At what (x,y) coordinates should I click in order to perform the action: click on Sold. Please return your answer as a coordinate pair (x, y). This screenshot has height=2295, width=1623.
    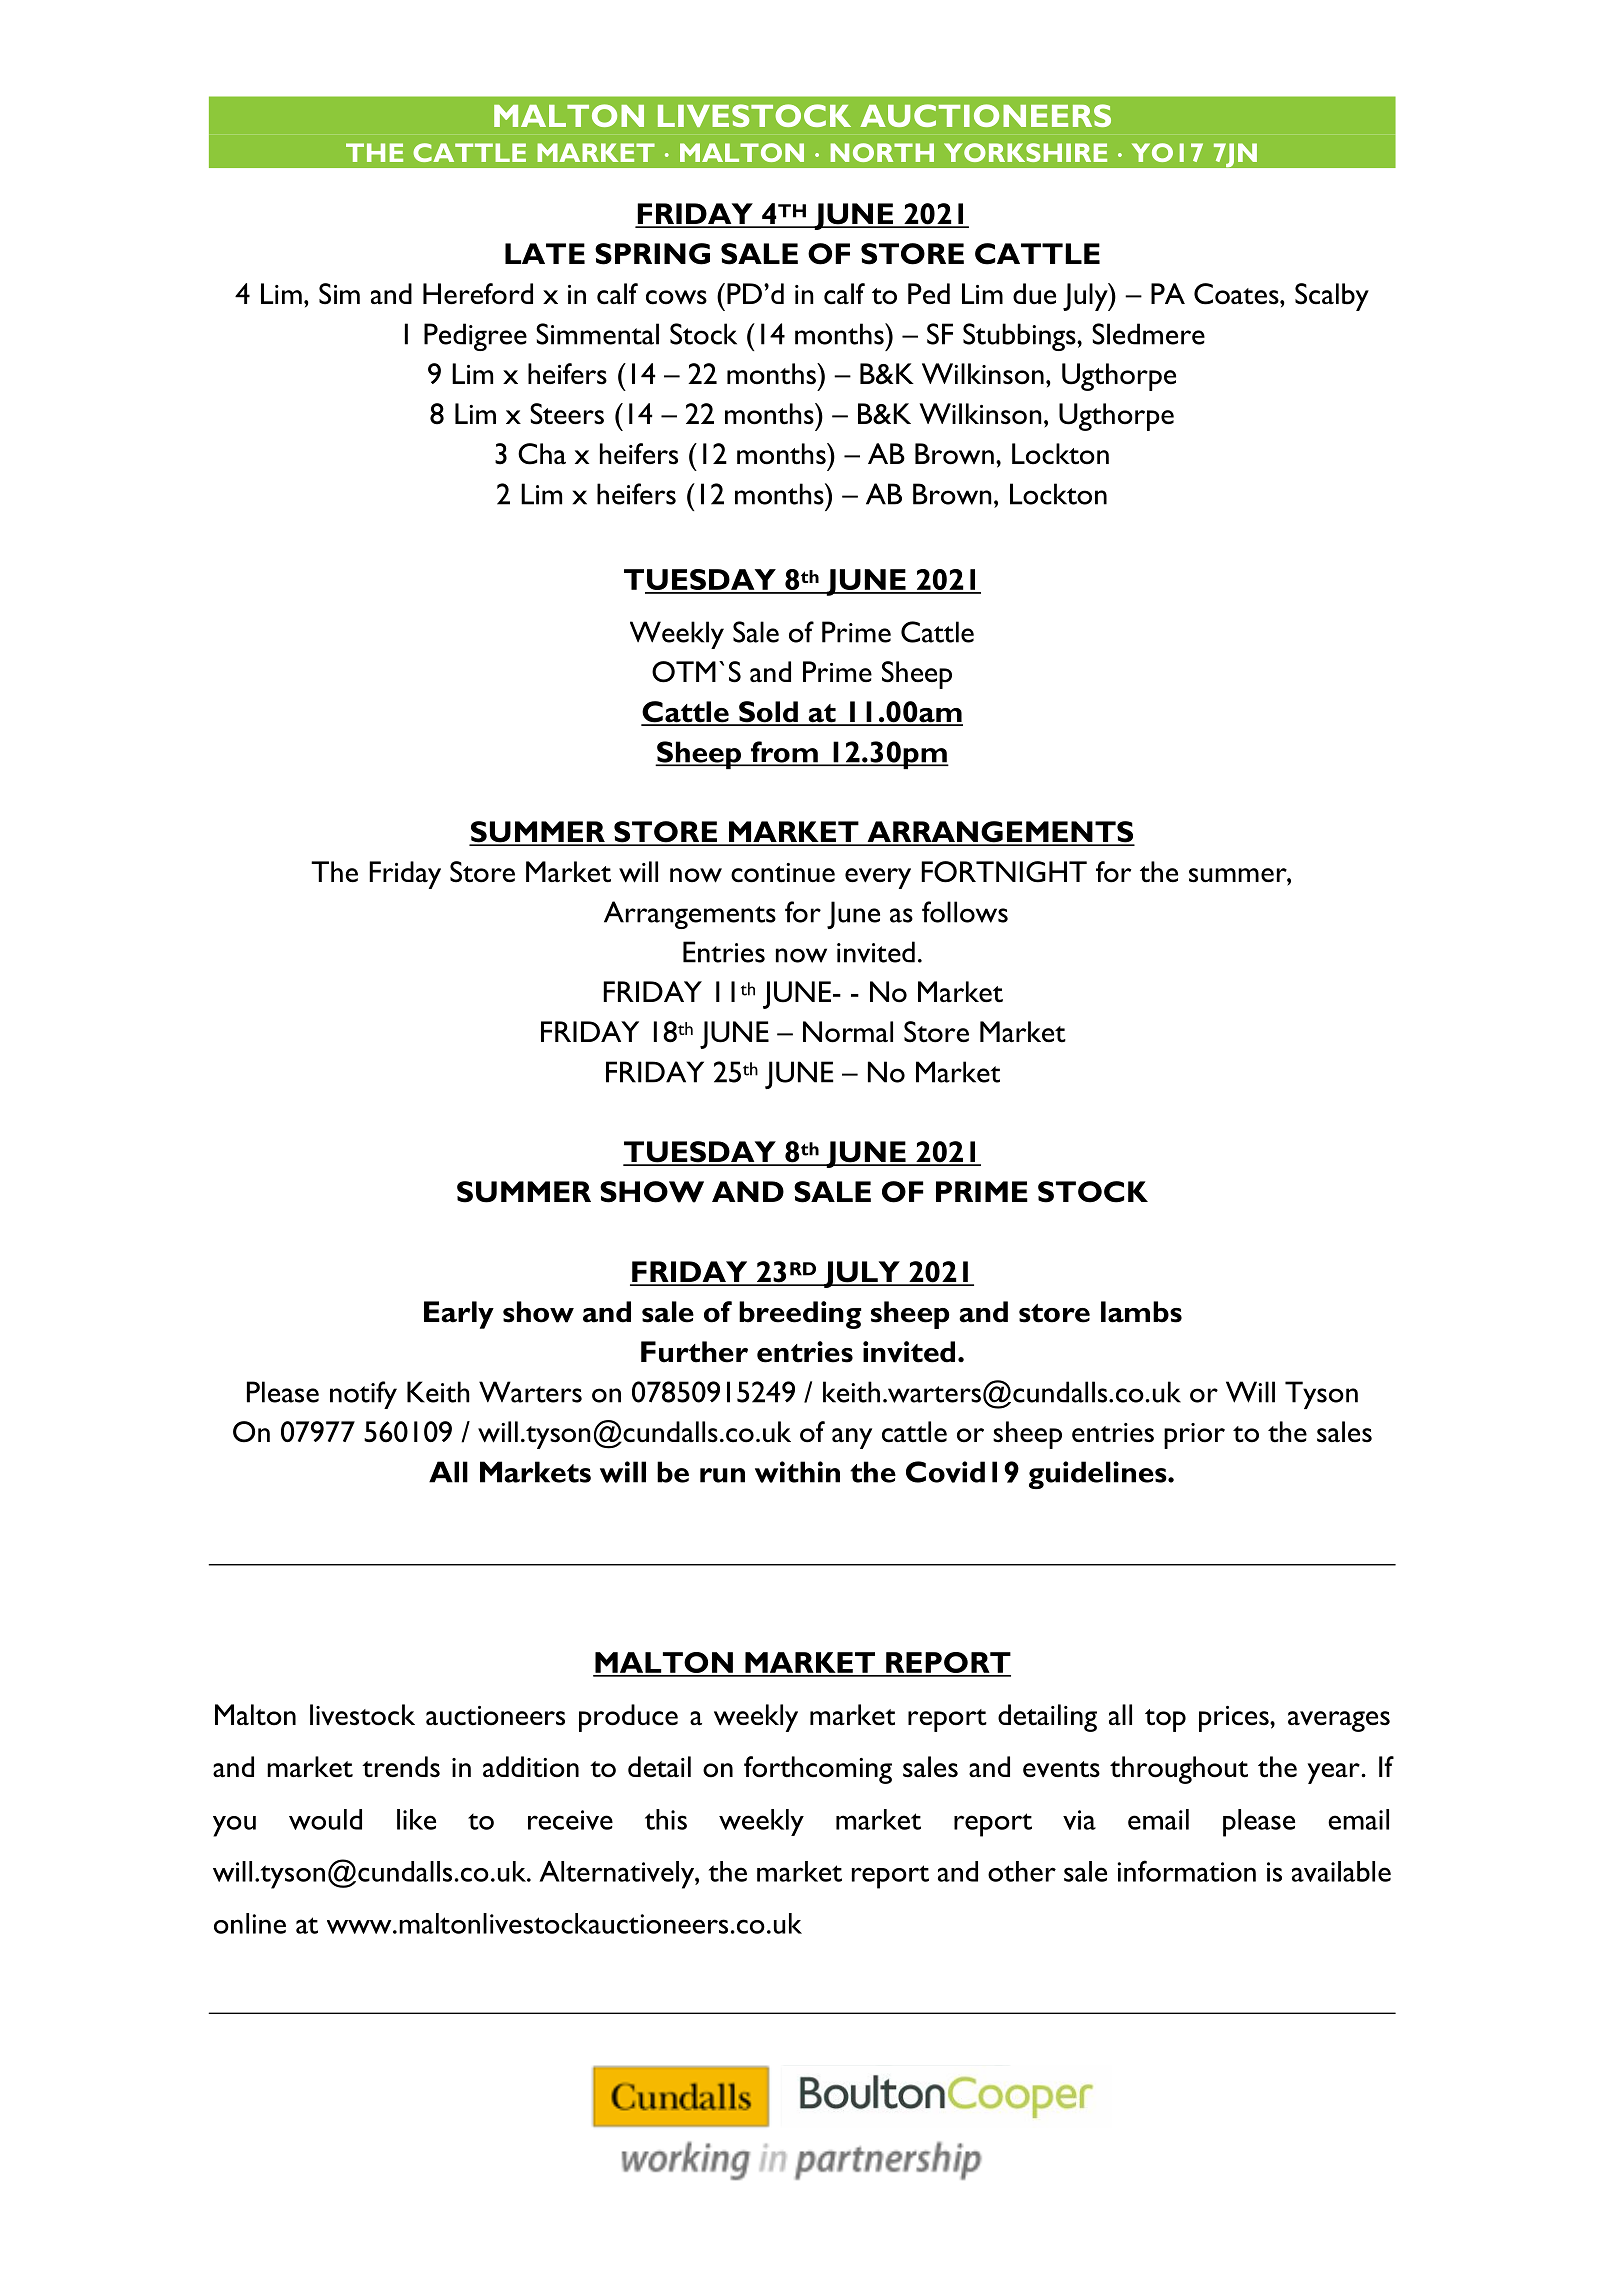
    Looking at the image, I should click on (768, 713).
